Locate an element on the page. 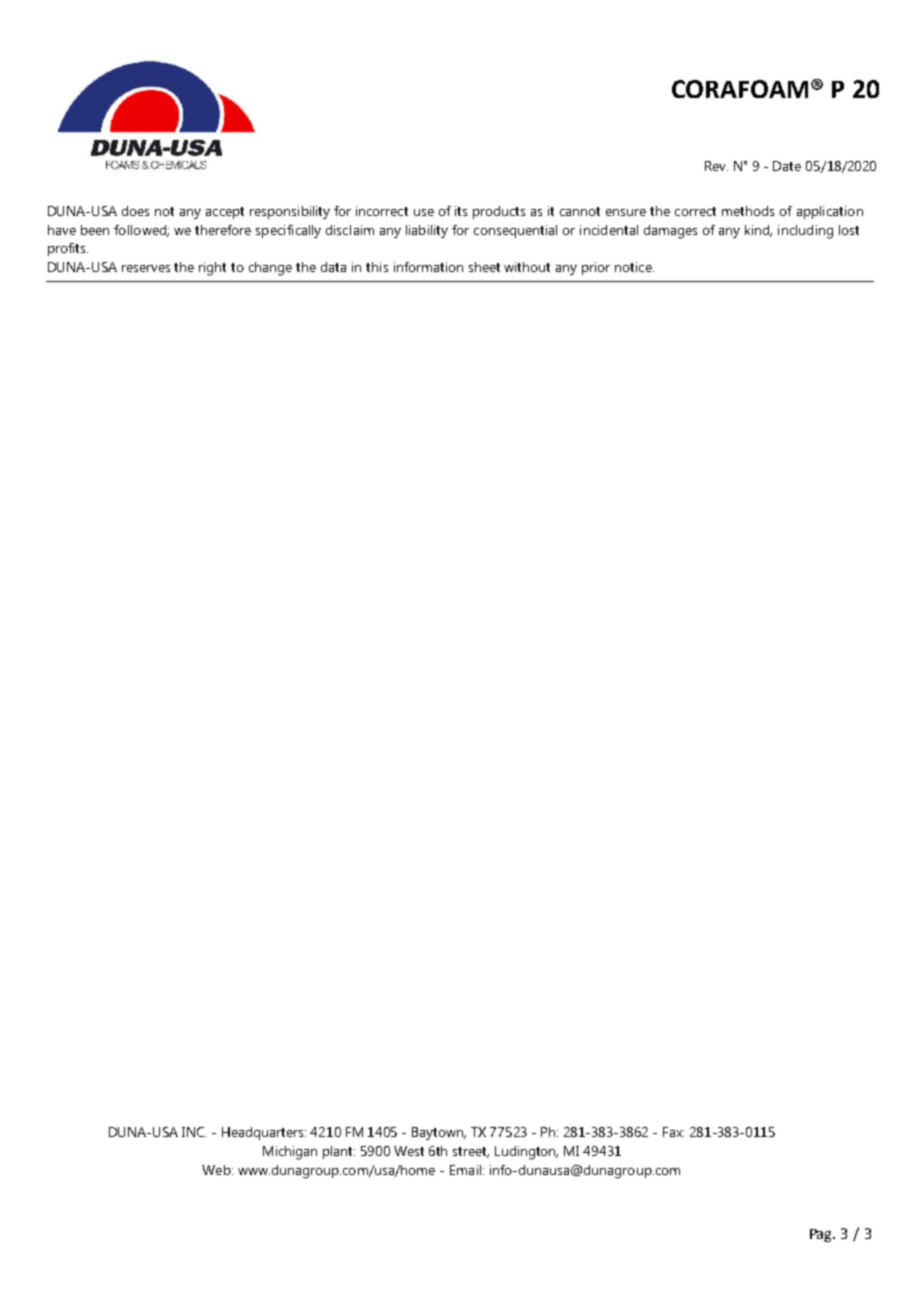 The width and height of the document is (924, 1307). methods is located at coordinates (748, 211).
